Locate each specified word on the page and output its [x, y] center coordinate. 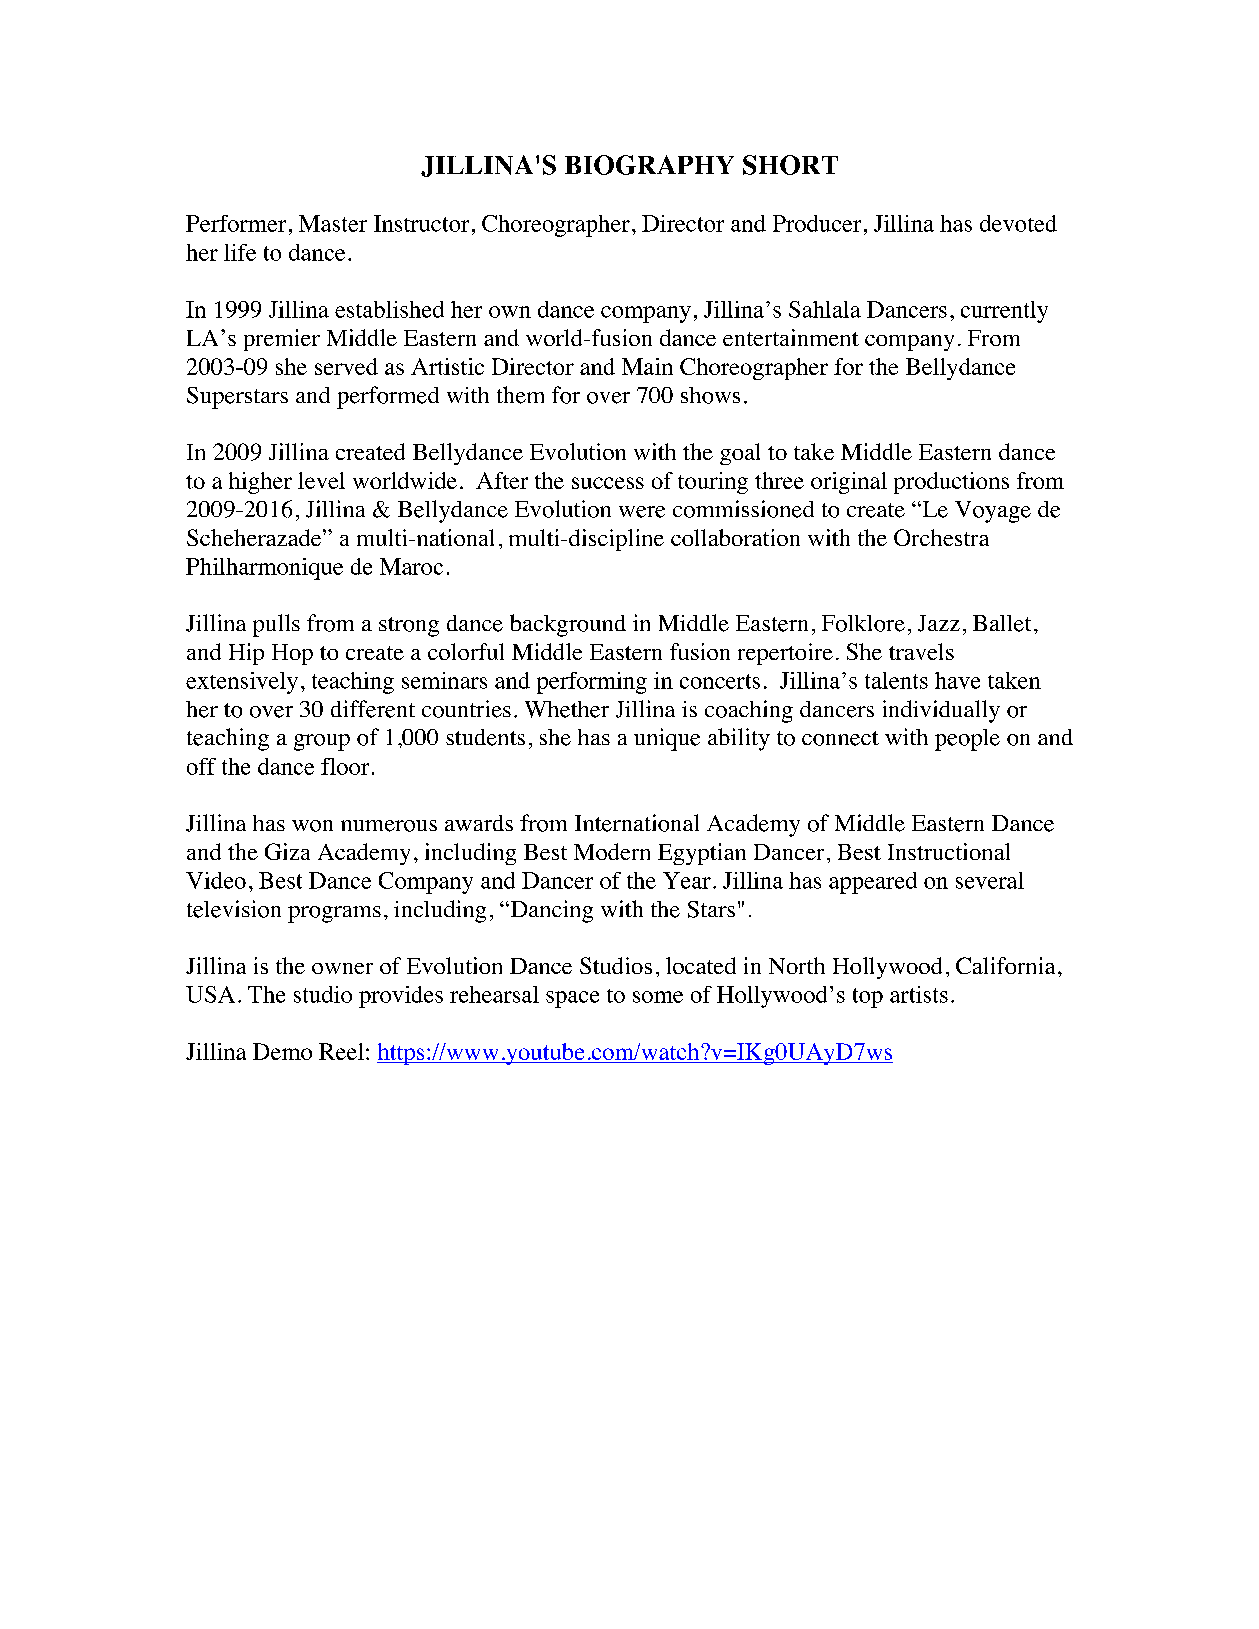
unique [667, 739]
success [608, 483]
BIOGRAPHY [649, 165]
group [322, 742]
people [967, 740]
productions [951, 483]
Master [333, 223]
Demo [282, 1051]
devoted [1018, 223]
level [321, 480]
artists [919, 994]
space [572, 999]
